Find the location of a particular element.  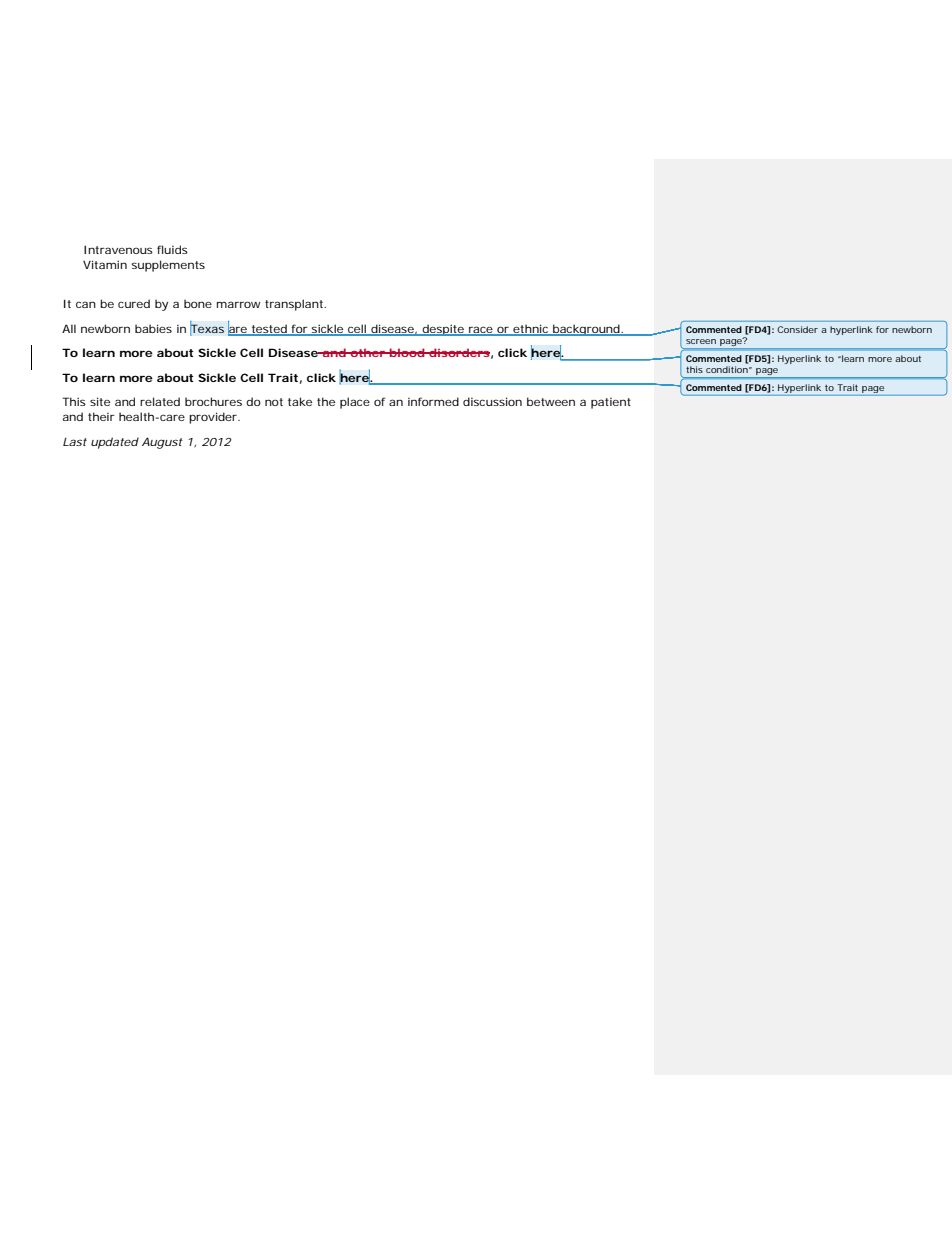

disorders is located at coordinates (458, 352).
